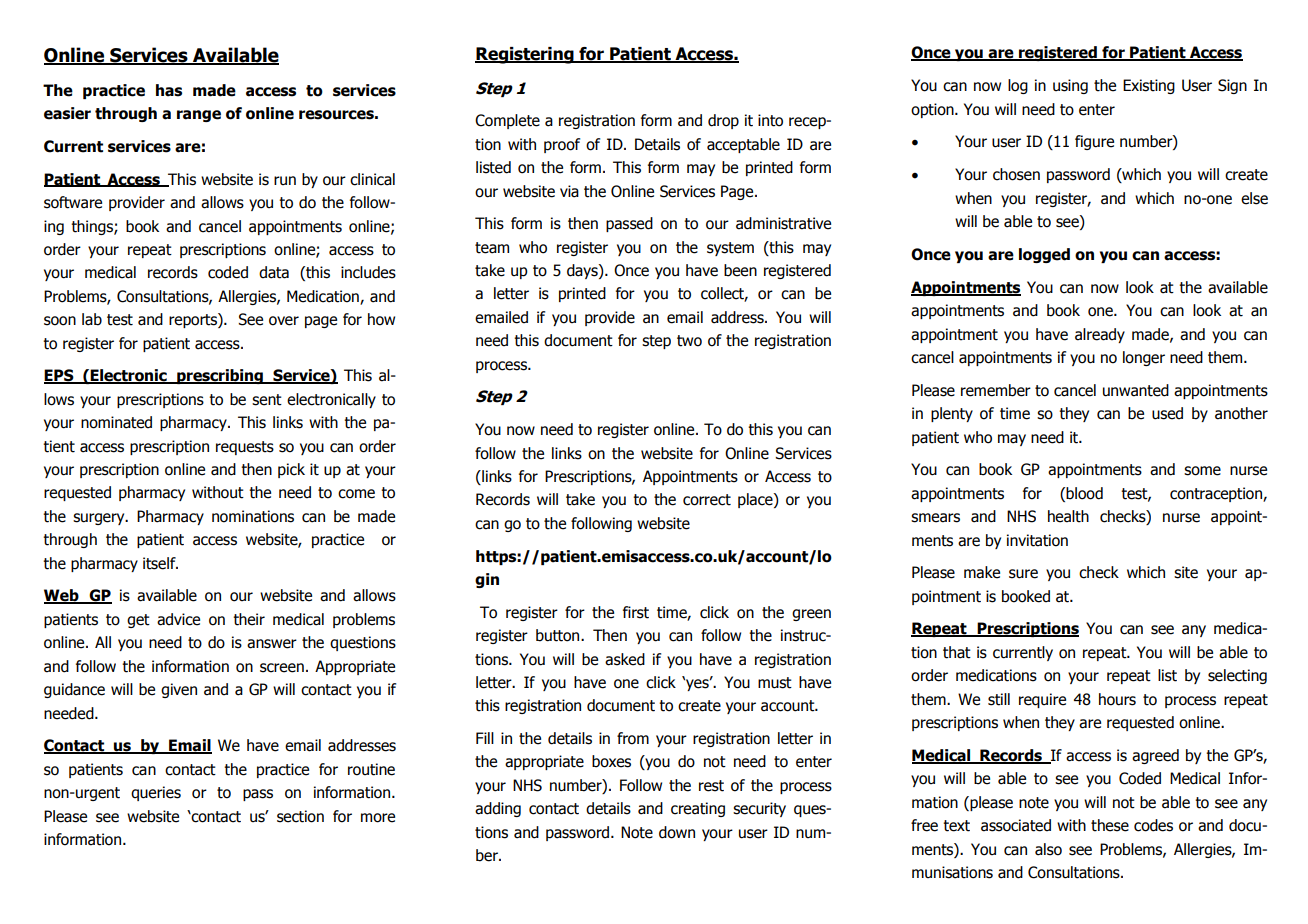  I want to click on drop, so click(723, 121).
